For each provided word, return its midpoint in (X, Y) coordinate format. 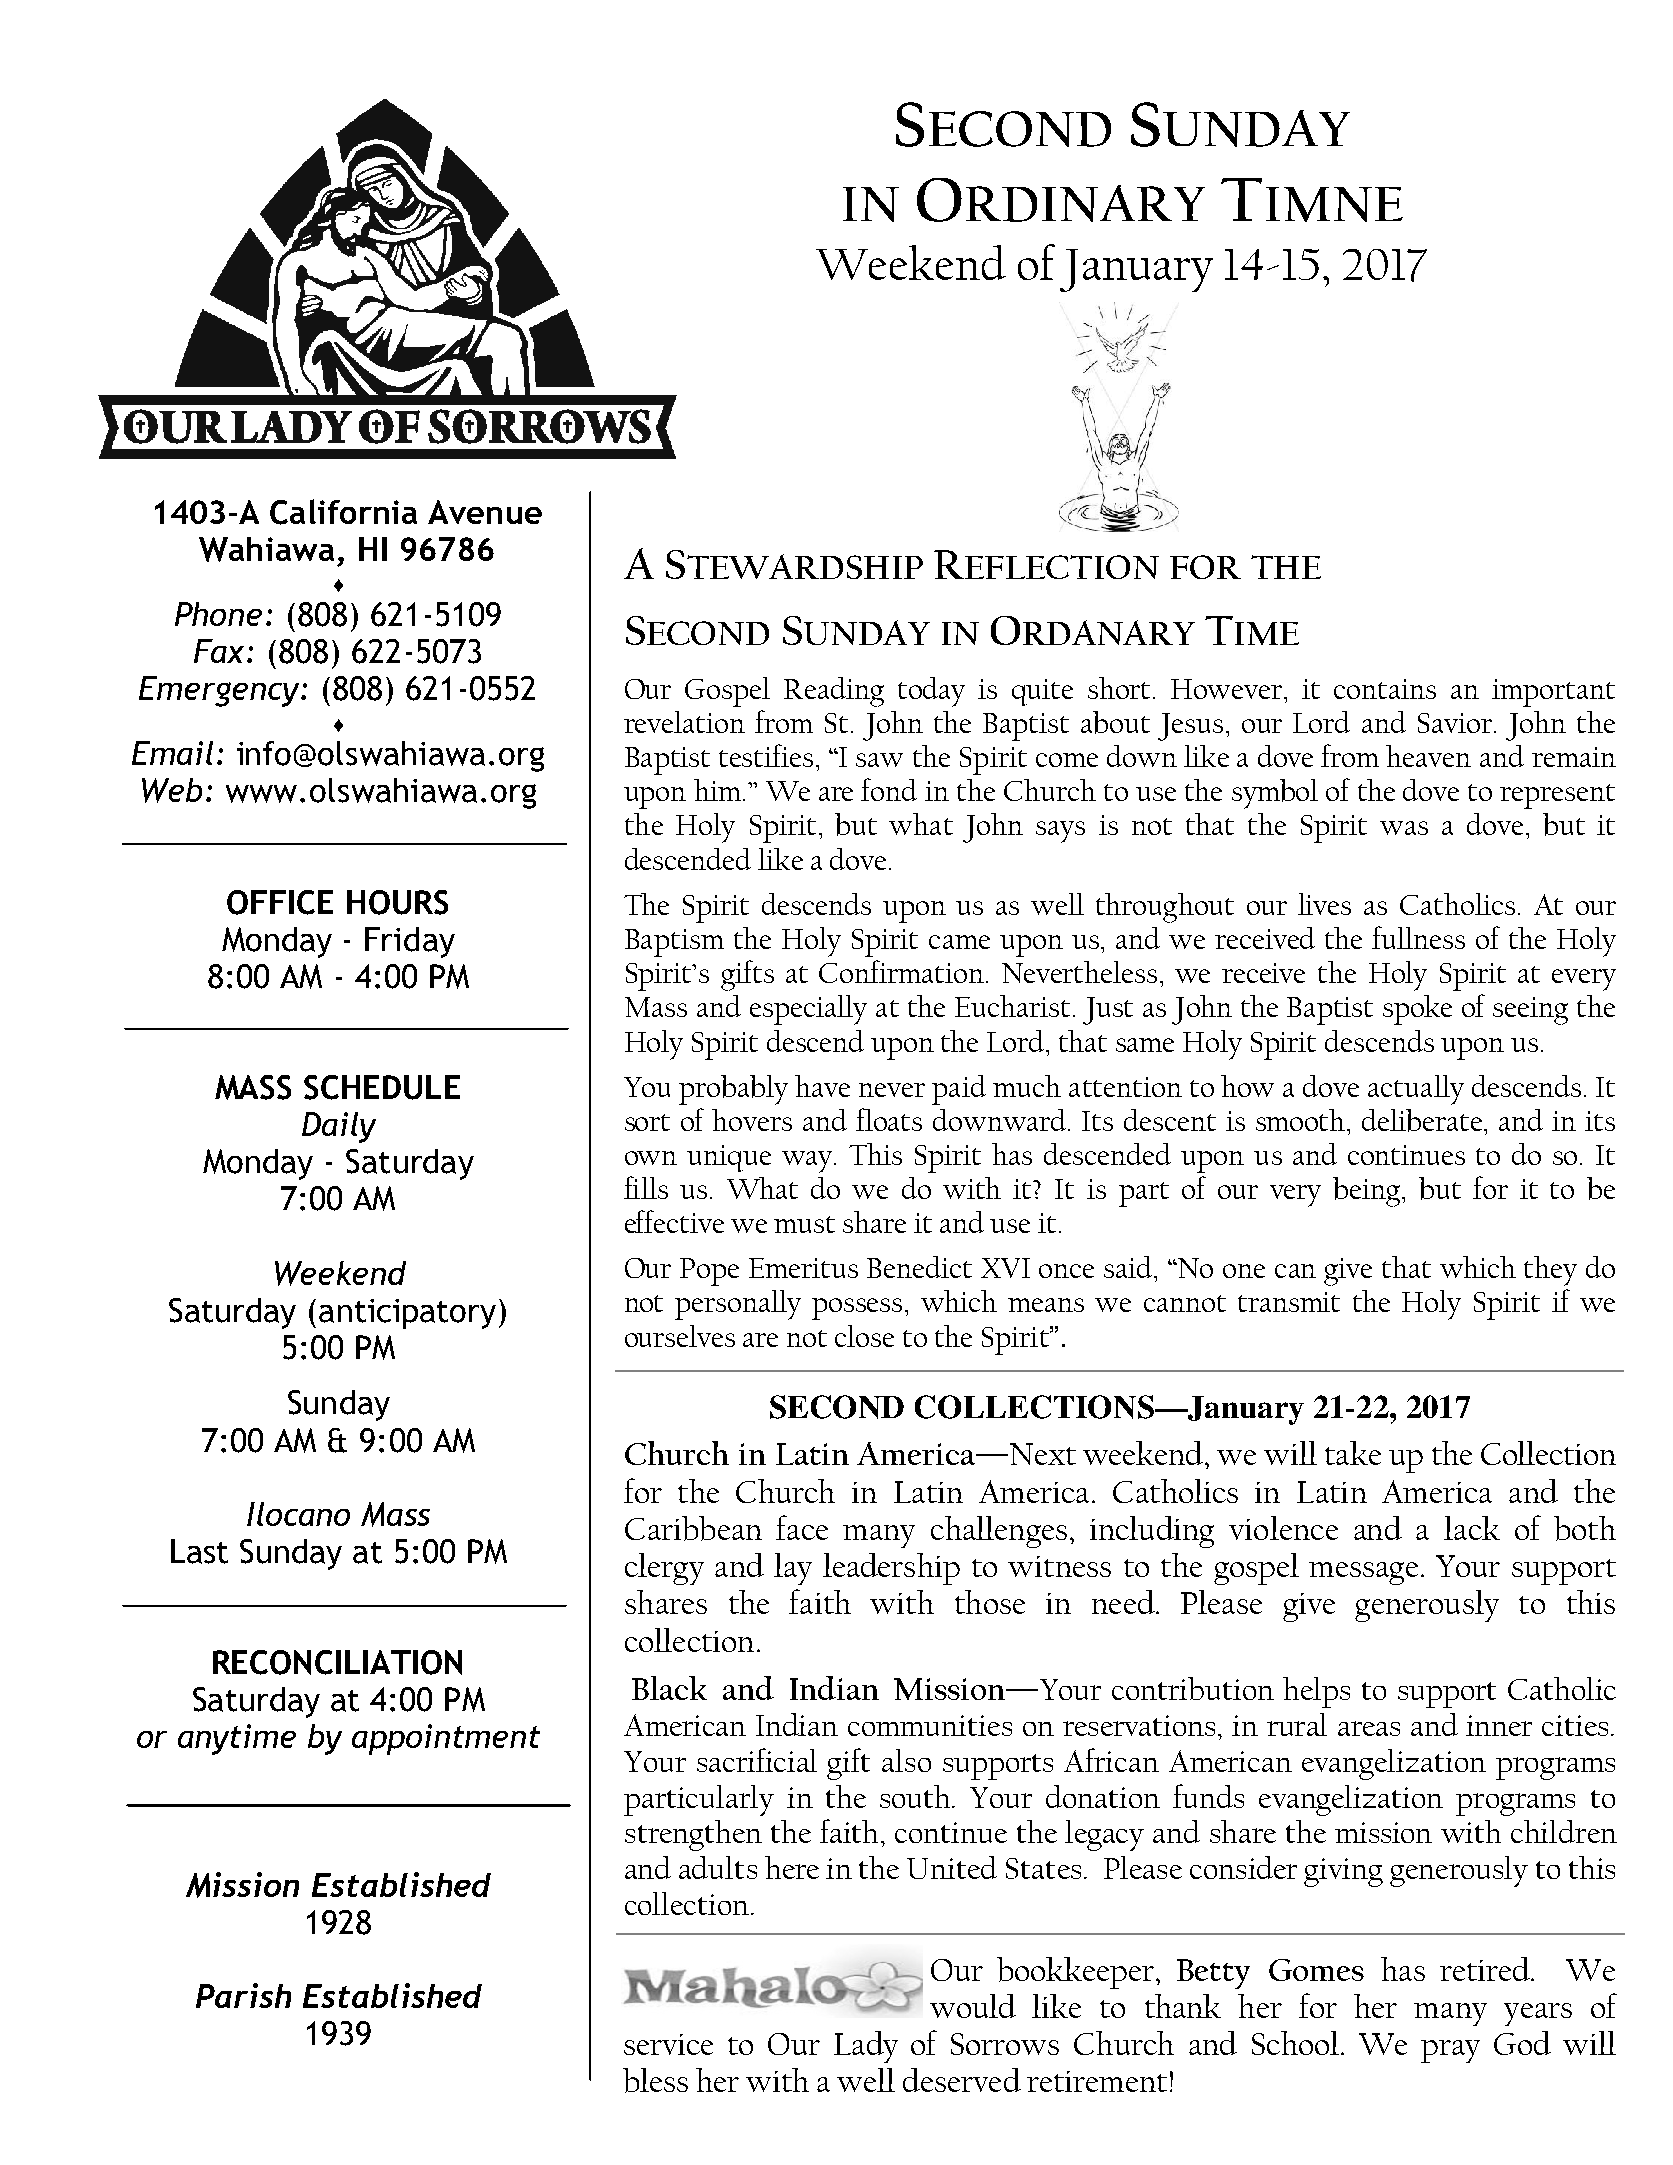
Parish (243, 1995)
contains (1385, 689)
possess (857, 1309)
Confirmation (903, 971)
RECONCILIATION (337, 1662)
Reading (834, 692)
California (343, 512)
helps (1316, 1692)
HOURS (397, 902)
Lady (866, 2047)
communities (930, 1725)
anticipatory (407, 1314)
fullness (1418, 937)
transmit (1289, 1302)
